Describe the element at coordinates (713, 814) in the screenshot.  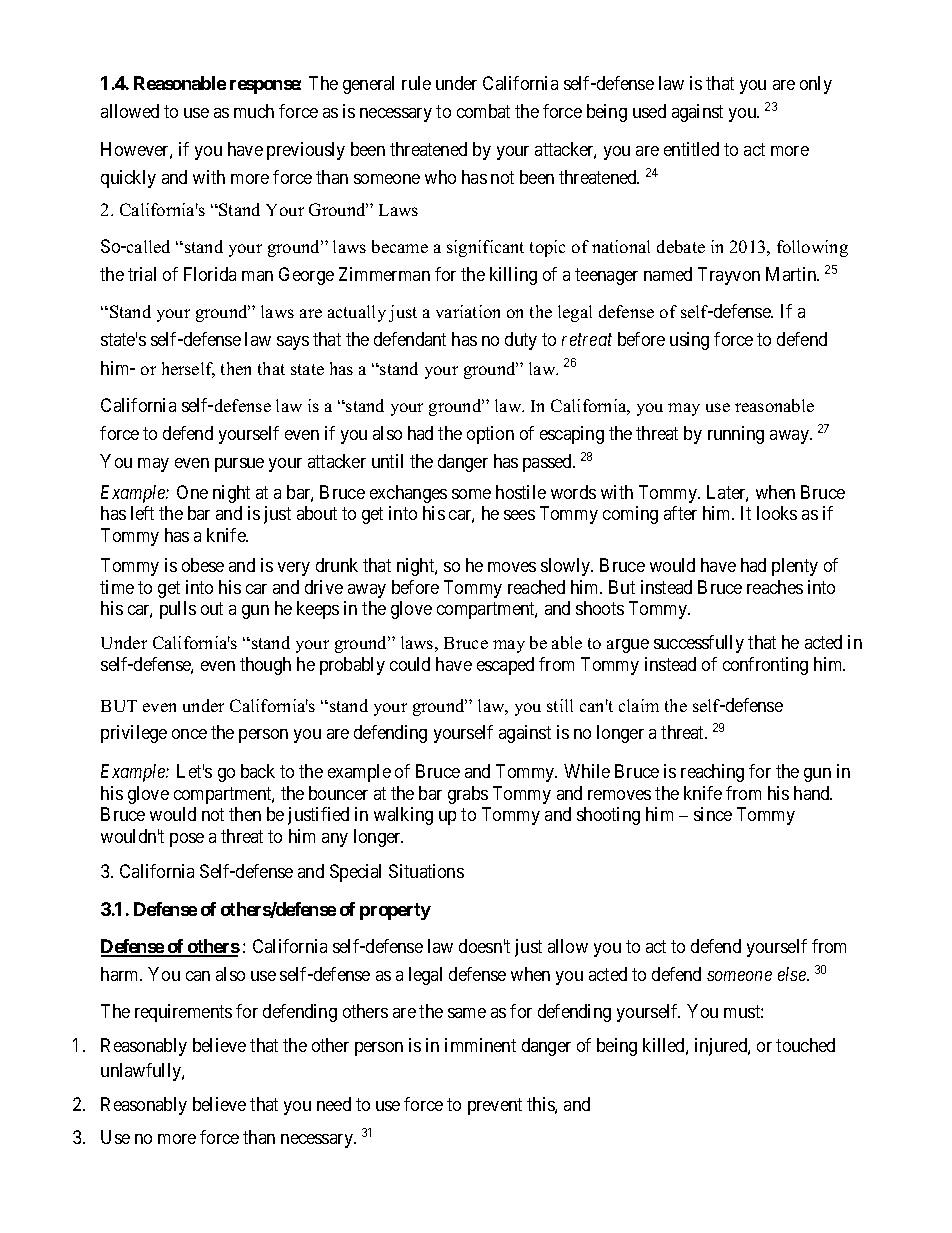
I see `since` at that location.
